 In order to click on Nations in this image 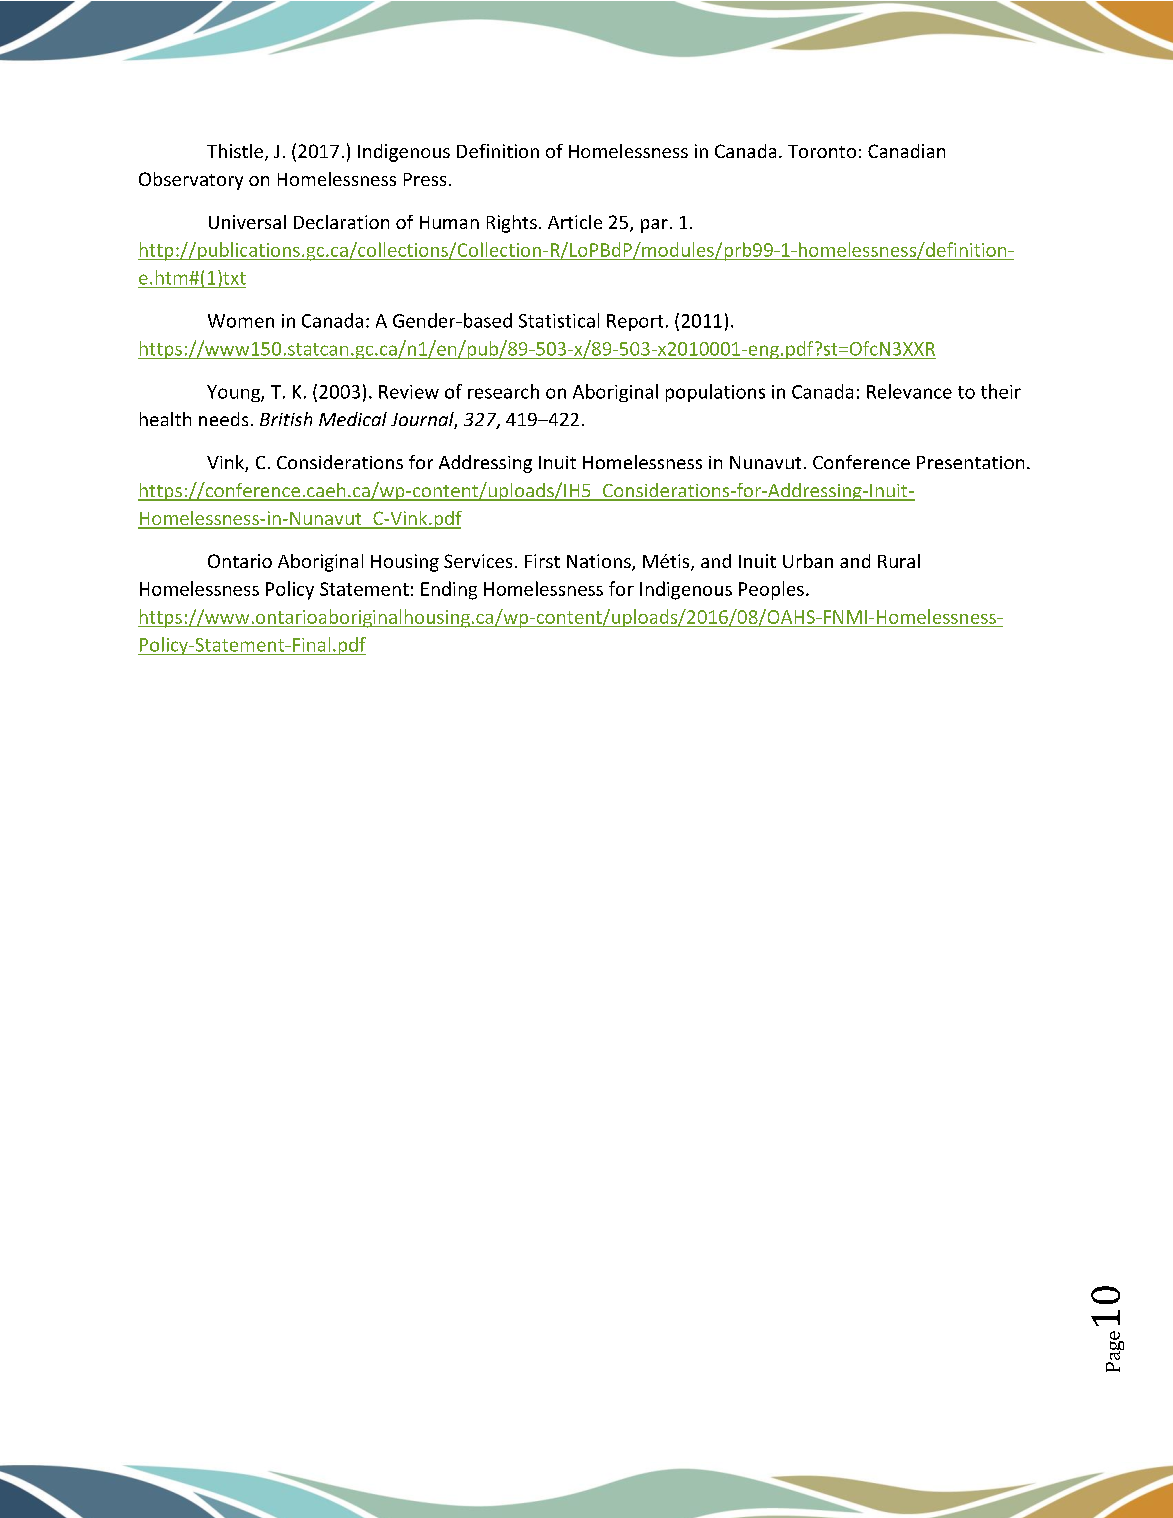, I will do `click(600, 562)`.
